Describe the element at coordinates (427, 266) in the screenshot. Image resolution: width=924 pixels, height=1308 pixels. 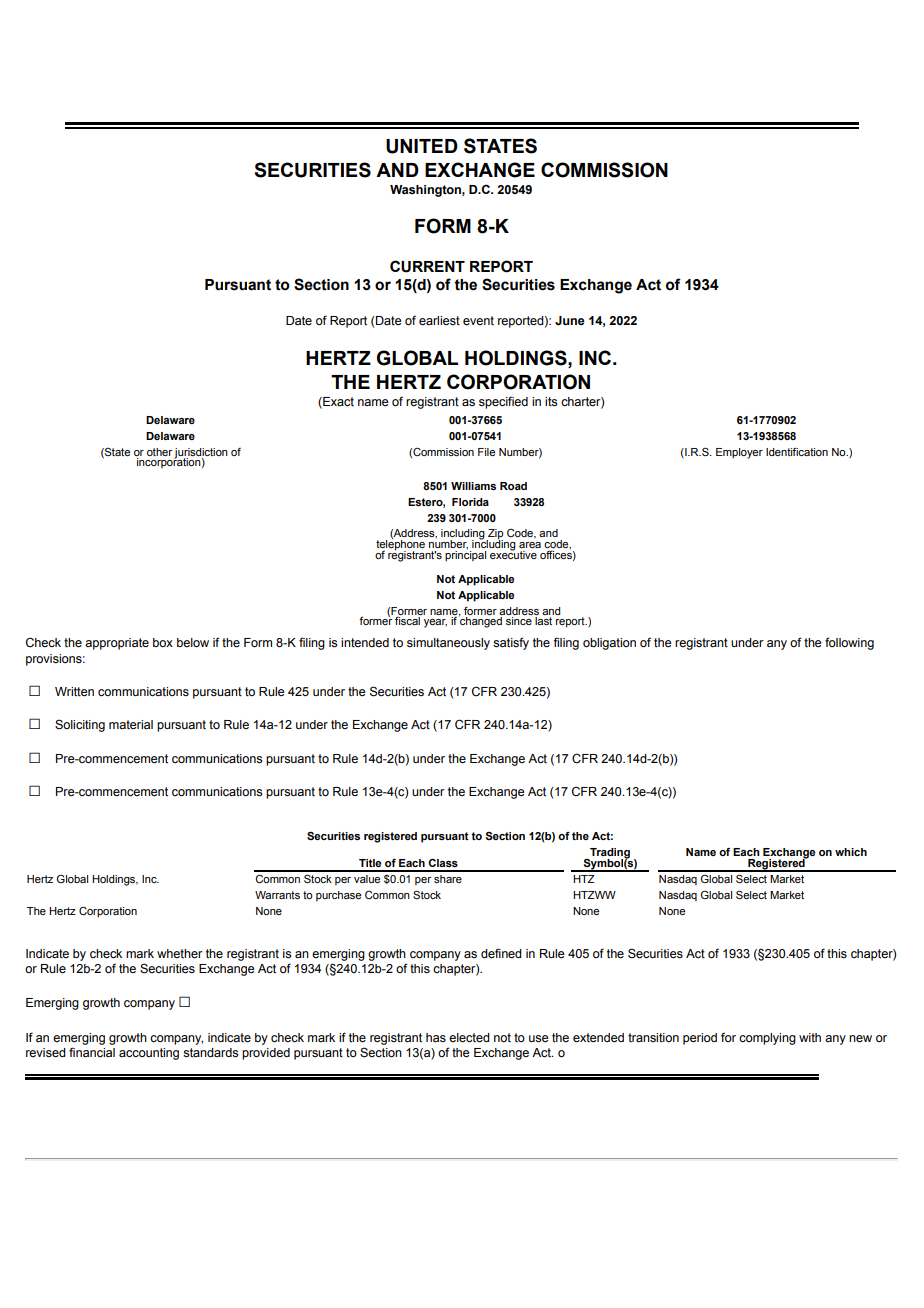
I see `CURRENT` at that location.
